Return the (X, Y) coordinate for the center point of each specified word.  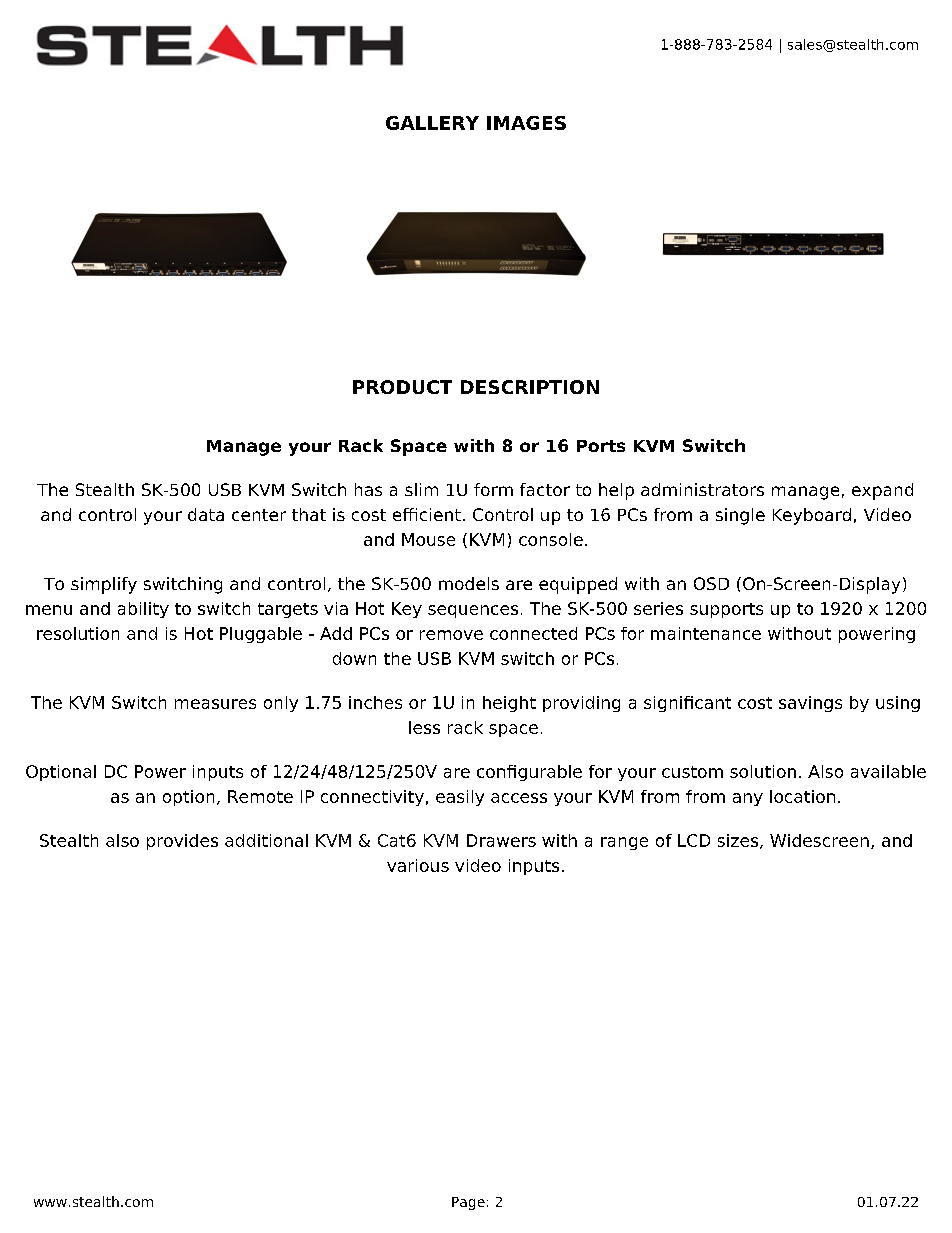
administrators (702, 489)
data (206, 514)
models (469, 583)
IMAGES (526, 123)
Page (468, 1203)
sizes (738, 840)
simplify (104, 585)
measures (215, 704)
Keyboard (812, 516)
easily (460, 798)
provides (182, 842)
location (802, 796)
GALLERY (432, 123)
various (418, 865)
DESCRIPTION (530, 387)
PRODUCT (402, 387)
